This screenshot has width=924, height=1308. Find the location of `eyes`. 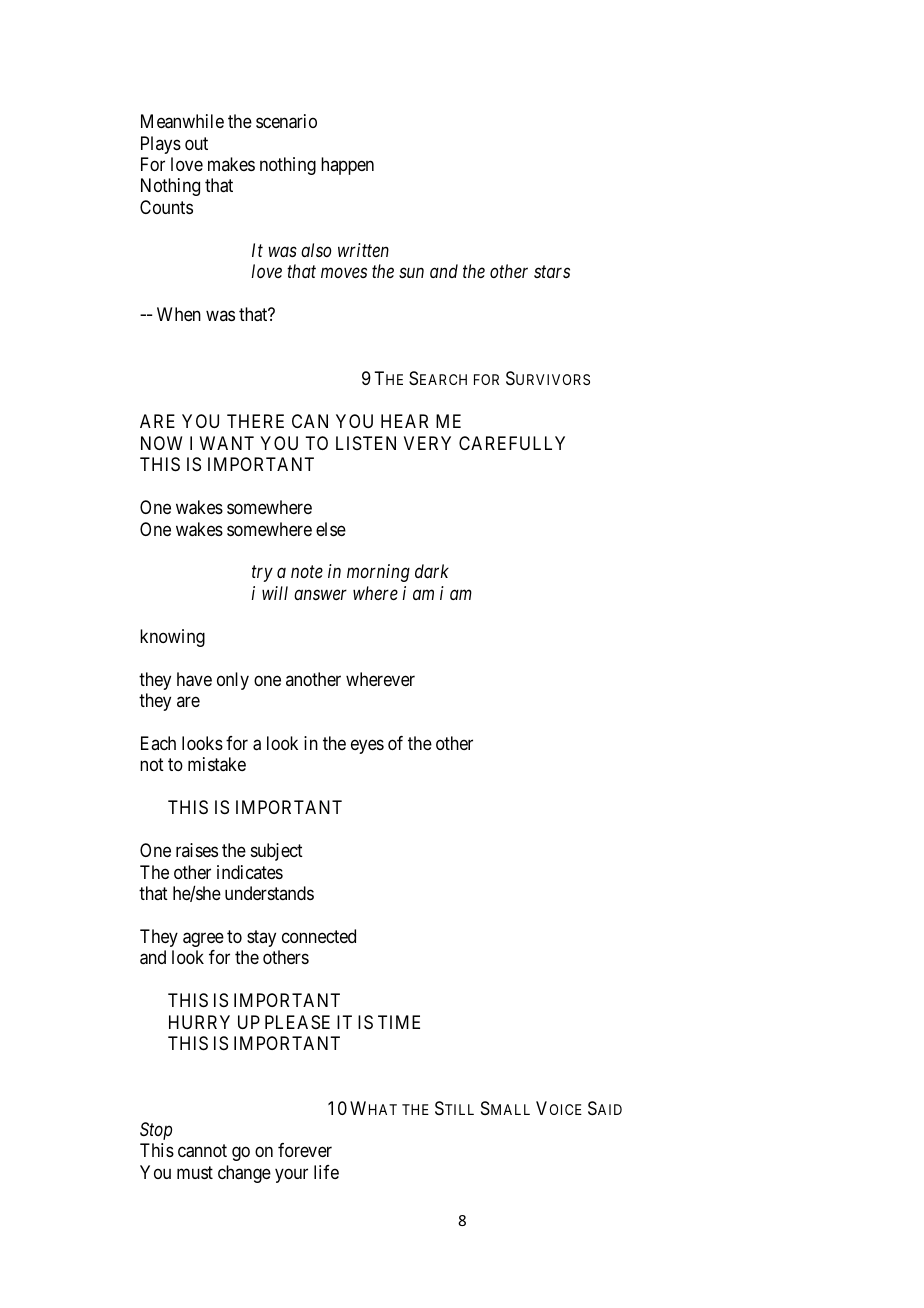

eyes is located at coordinates (367, 746).
